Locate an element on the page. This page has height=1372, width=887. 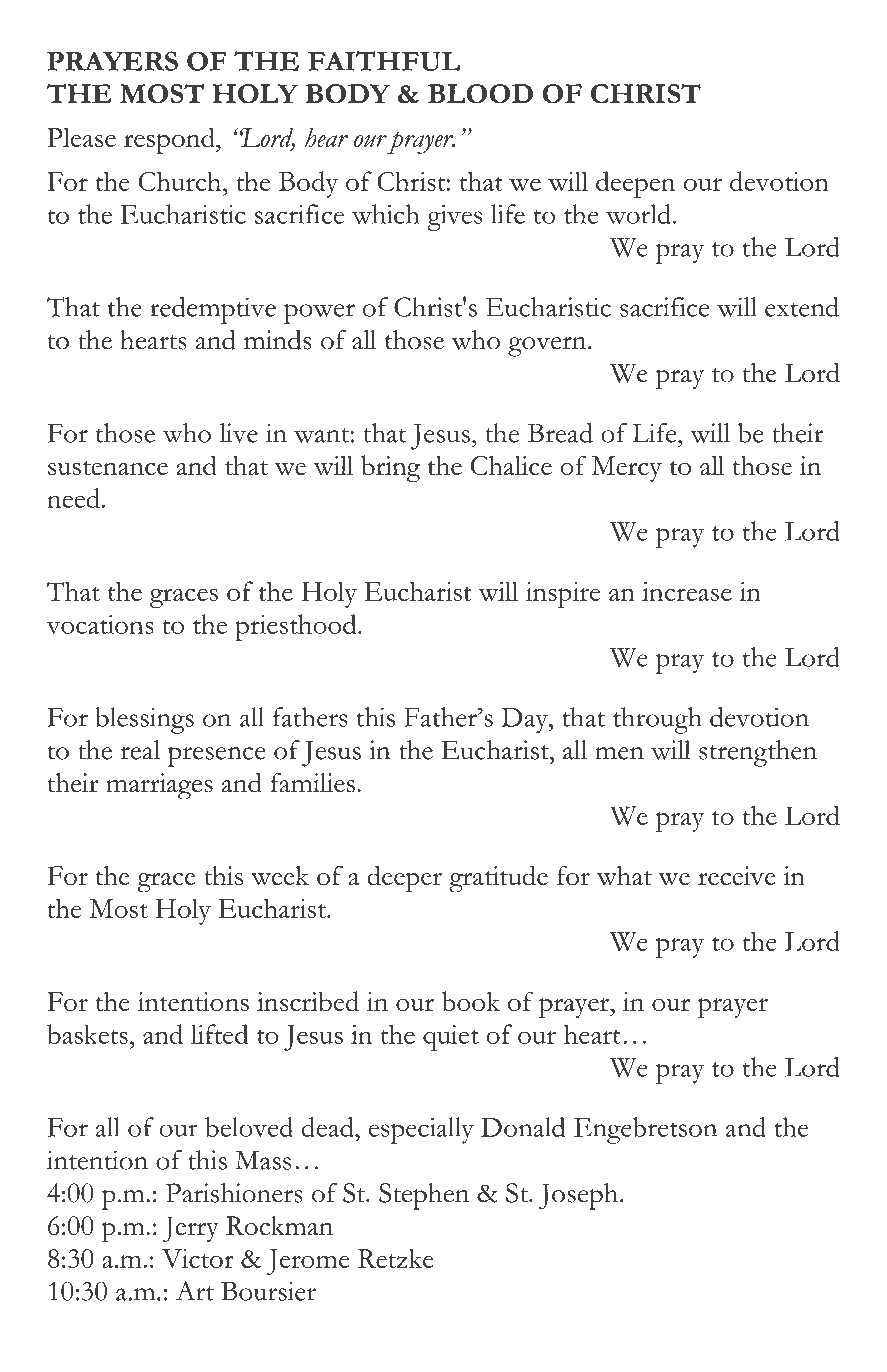
Mercy is located at coordinates (626, 469).
